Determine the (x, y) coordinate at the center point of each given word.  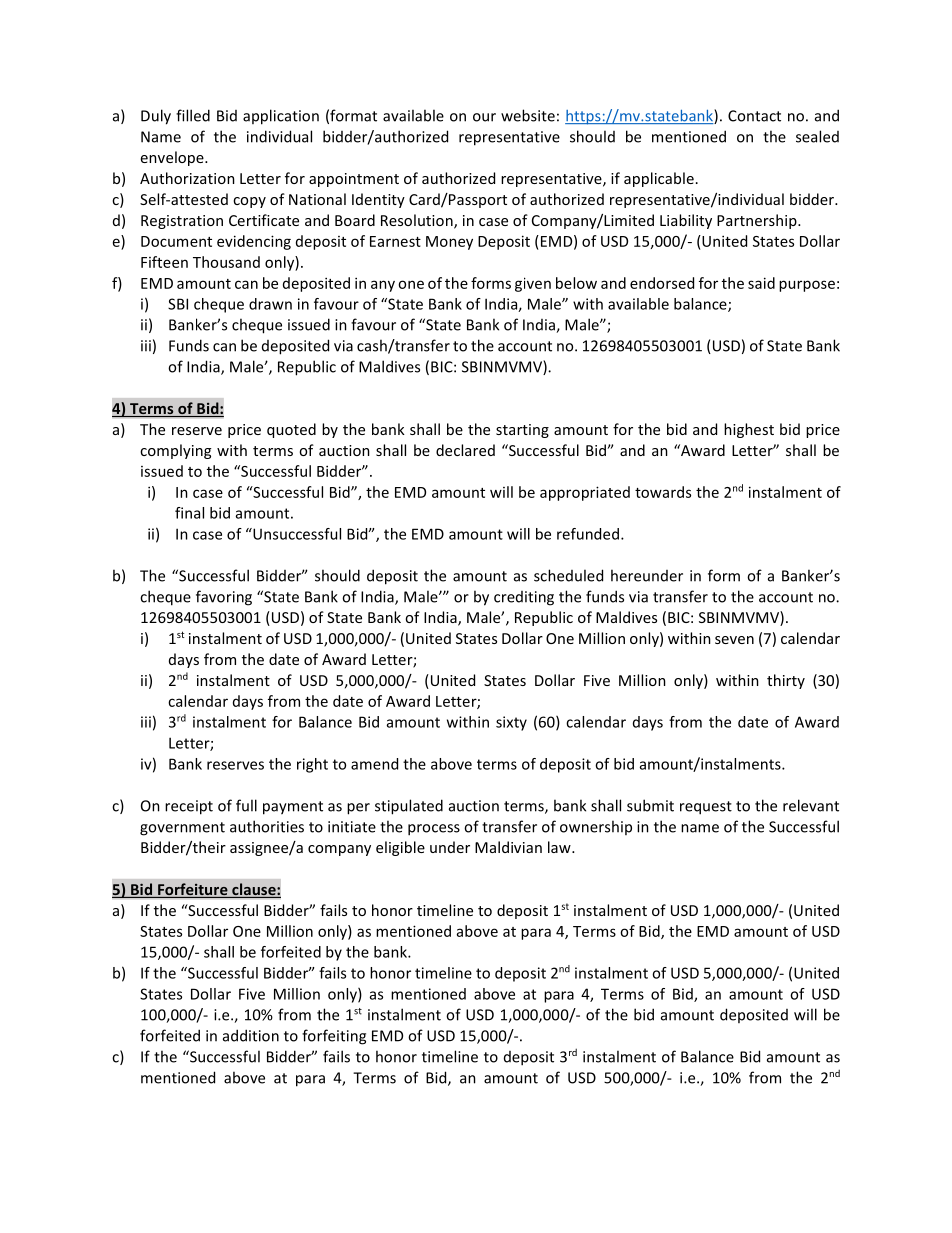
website (528, 115)
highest (749, 430)
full (246, 805)
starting (522, 431)
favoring (224, 598)
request (706, 808)
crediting (524, 598)
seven (734, 640)
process (434, 830)
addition (251, 1035)
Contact (754, 116)
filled (193, 115)
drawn (270, 304)
